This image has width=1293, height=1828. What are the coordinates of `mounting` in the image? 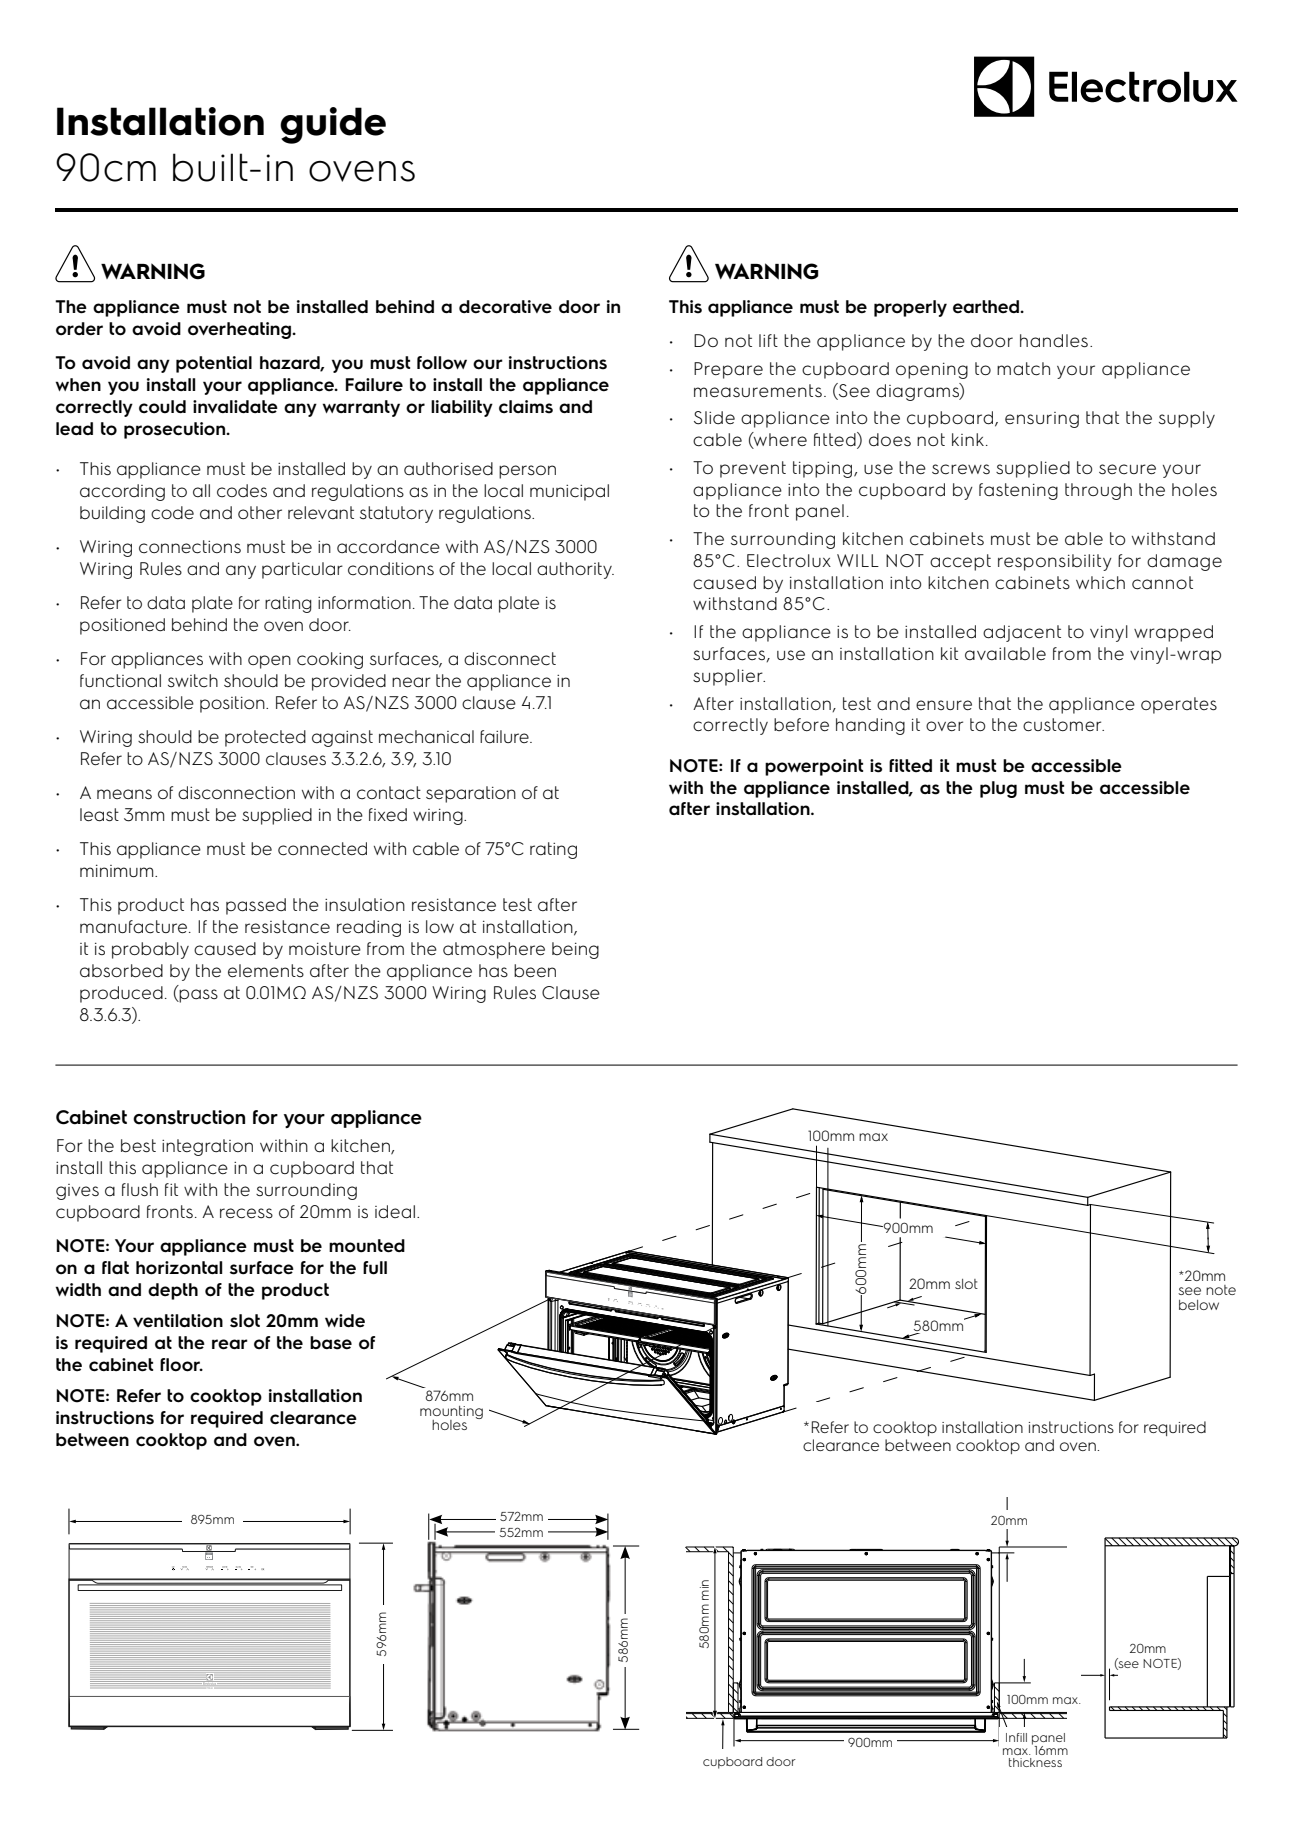 It's located at (451, 1413).
